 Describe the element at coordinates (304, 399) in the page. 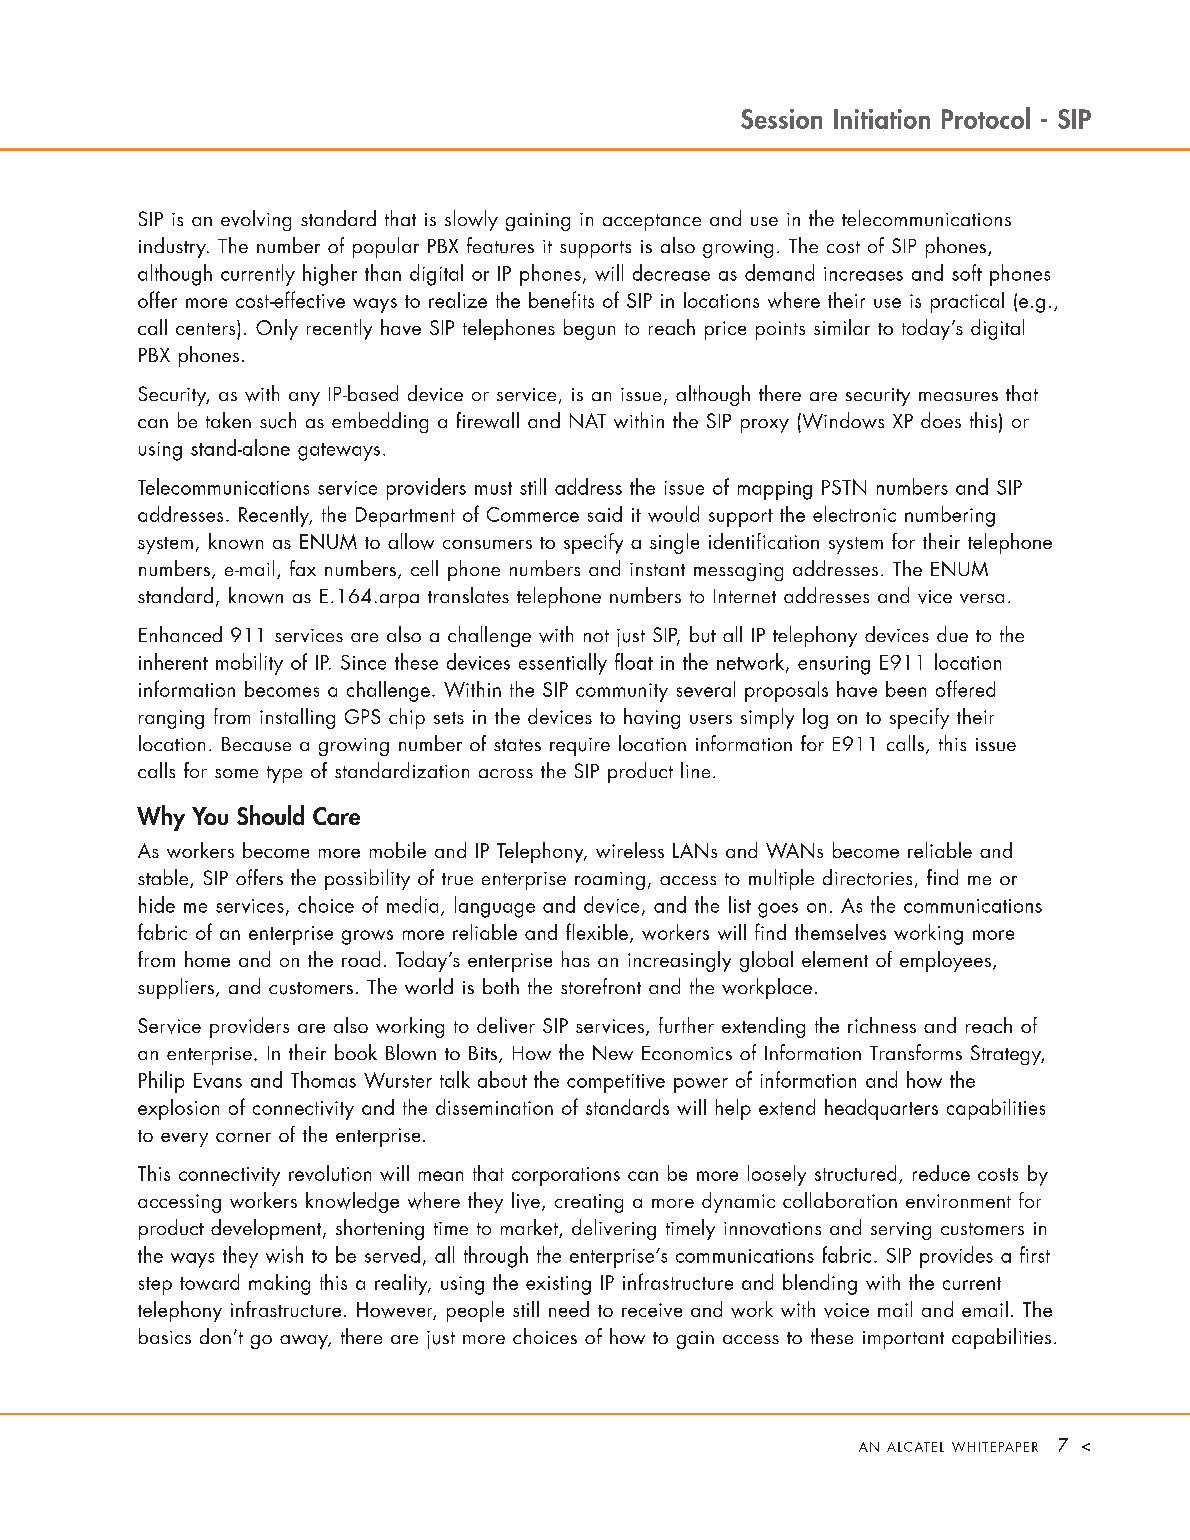

I see `any` at that location.
